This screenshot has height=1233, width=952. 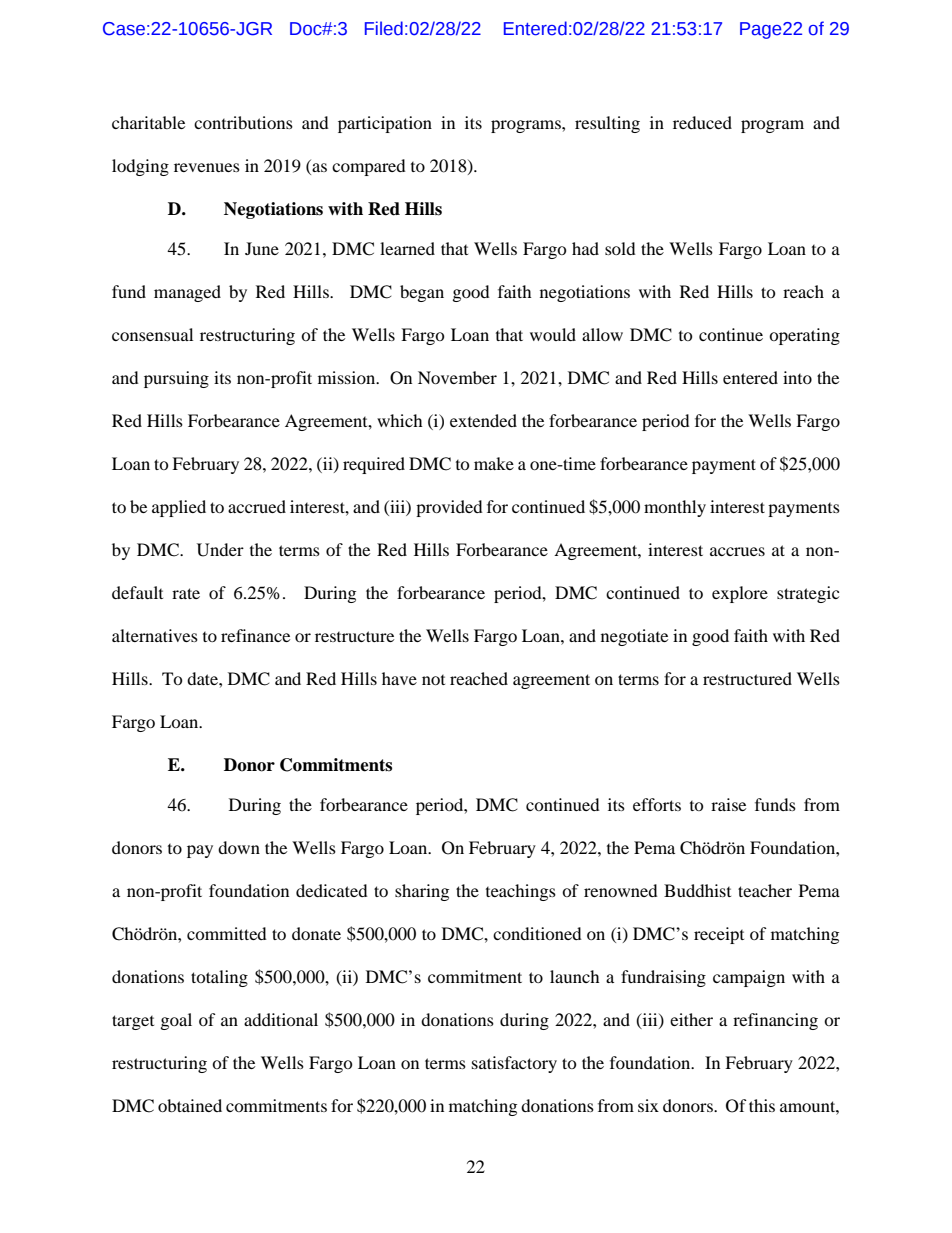 I want to click on satisfactory, so click(x=514, y=1064).
